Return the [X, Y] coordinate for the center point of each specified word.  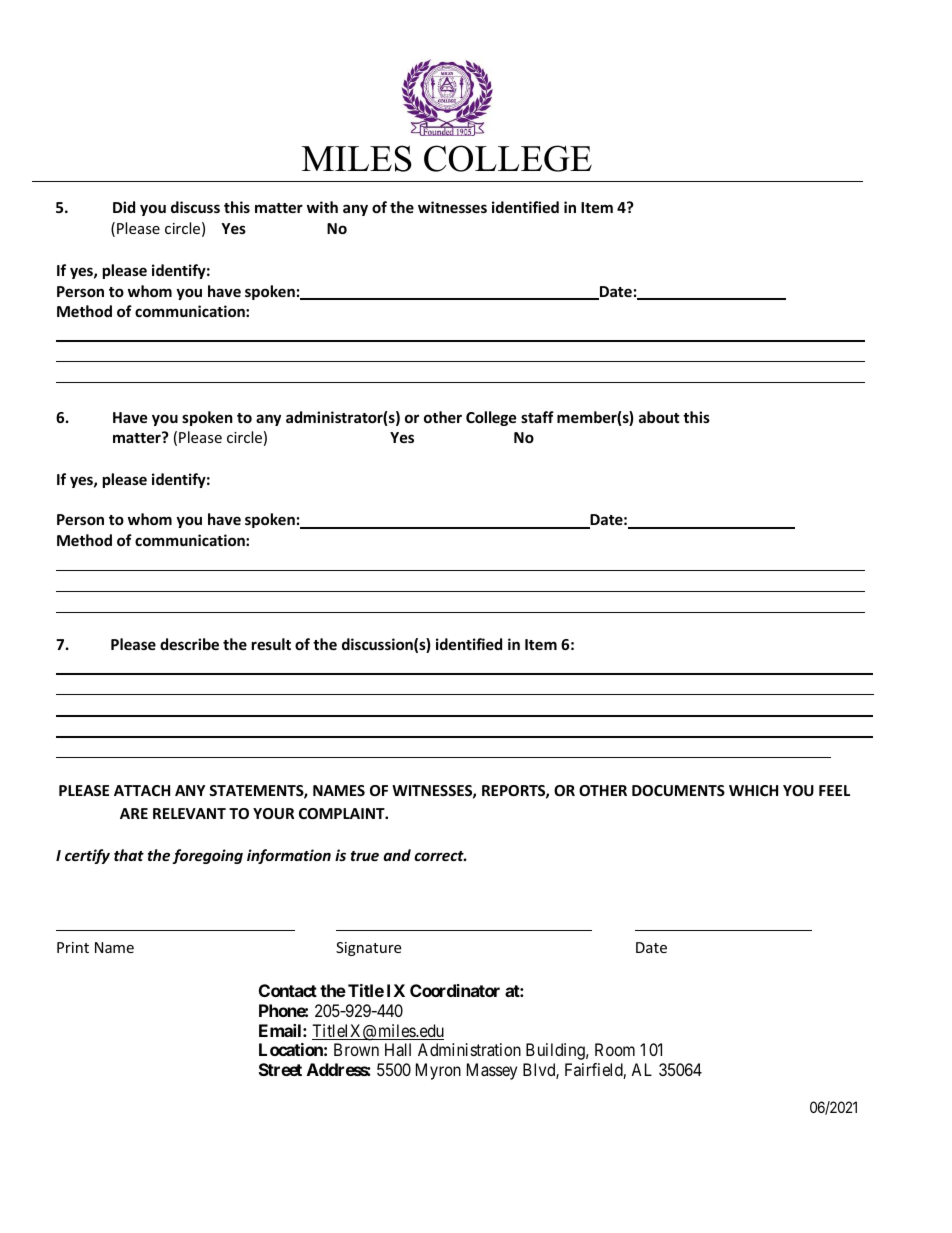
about [659, 417]
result [271, 644]
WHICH [753, 790]
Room [615, 1049]
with [322, 207]
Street [280, 1069]
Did [124, 207]
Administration [469, 1049]
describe [189, 644]
